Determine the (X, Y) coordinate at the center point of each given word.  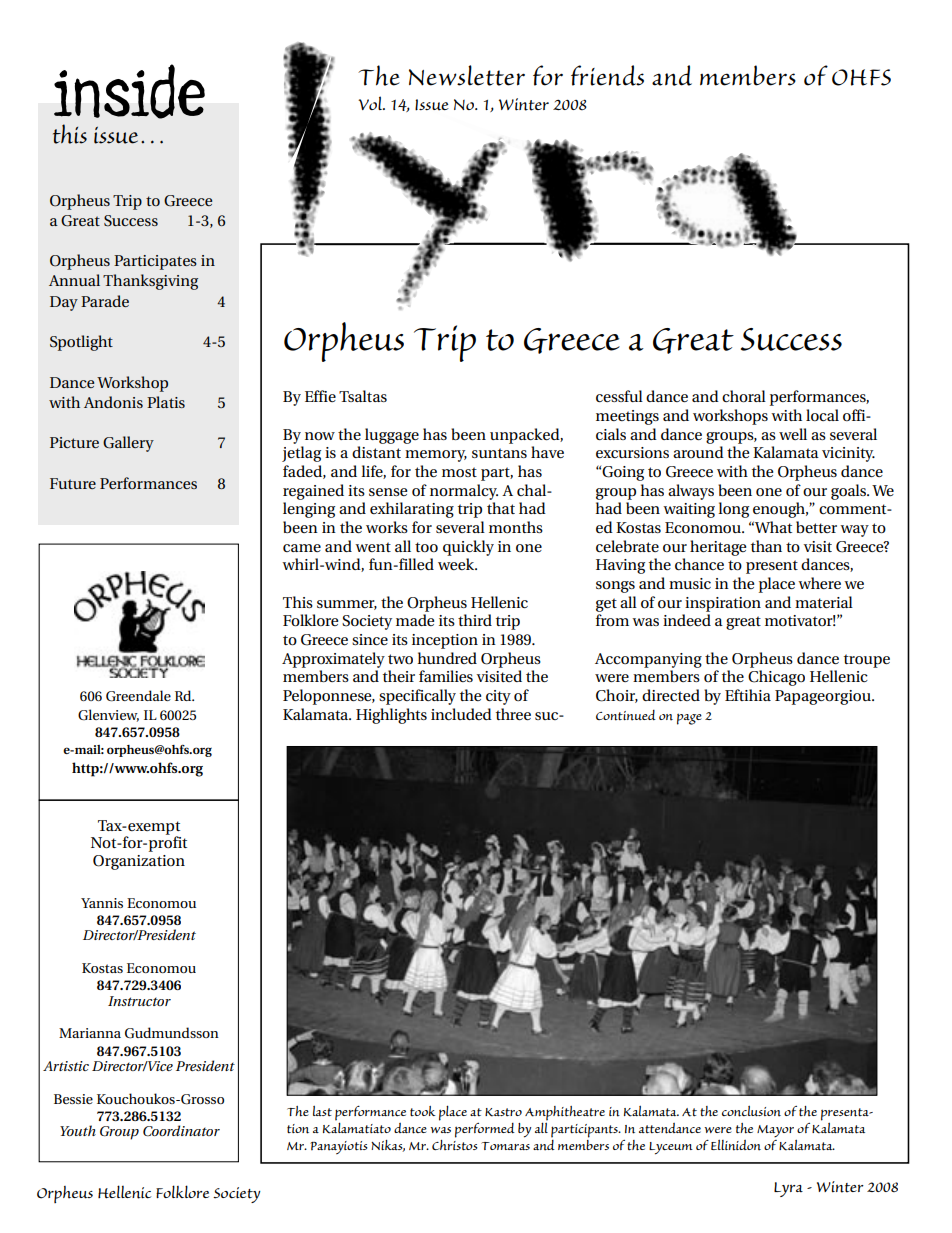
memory (436, 456)
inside (129, 91)
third (475, 620)
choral (744, 396)
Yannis (102, 903)
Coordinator (181, 1131)
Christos (455, 1144)
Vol (371, 103)
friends (607, 75)
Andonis (113, 402)
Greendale (138, 696)
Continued (626, 715)
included (461, 714)
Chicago (776, 678)
